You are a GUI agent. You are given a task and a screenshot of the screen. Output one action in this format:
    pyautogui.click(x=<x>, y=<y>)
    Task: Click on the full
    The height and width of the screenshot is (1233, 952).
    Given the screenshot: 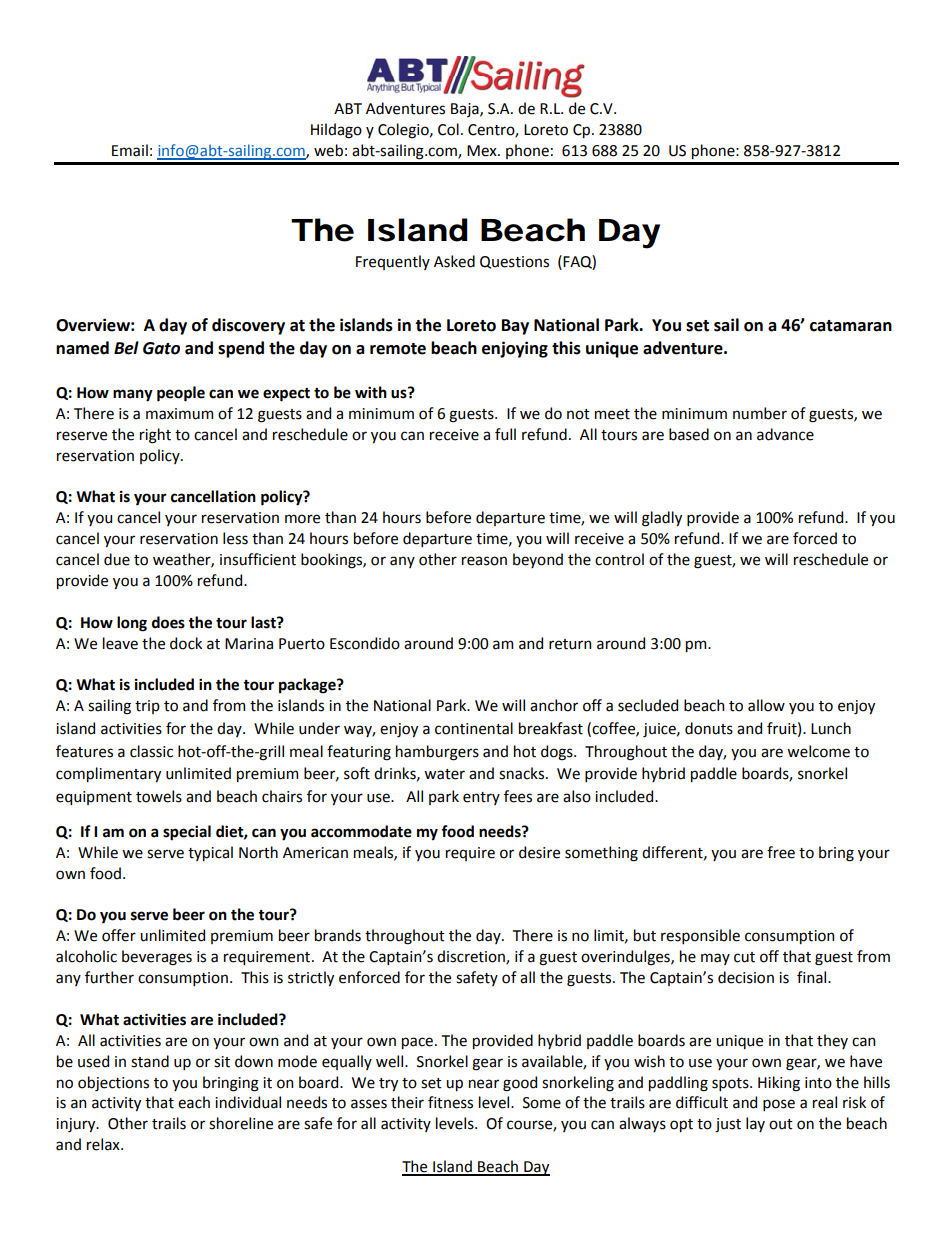 What is the action you would take?
    pyautogui.click(x=505, y=434)
